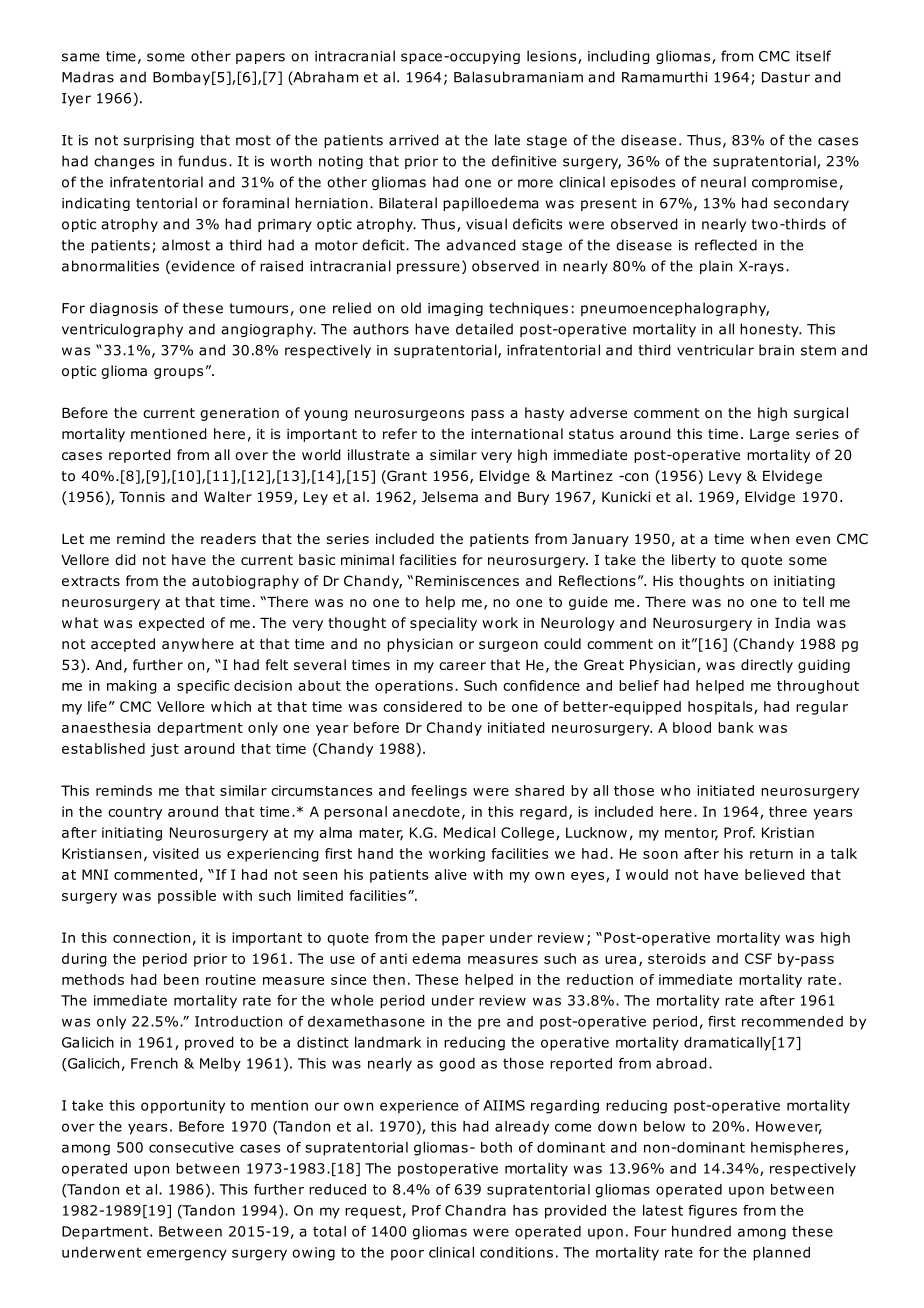  I want to click on expected, so click(171, 624).
